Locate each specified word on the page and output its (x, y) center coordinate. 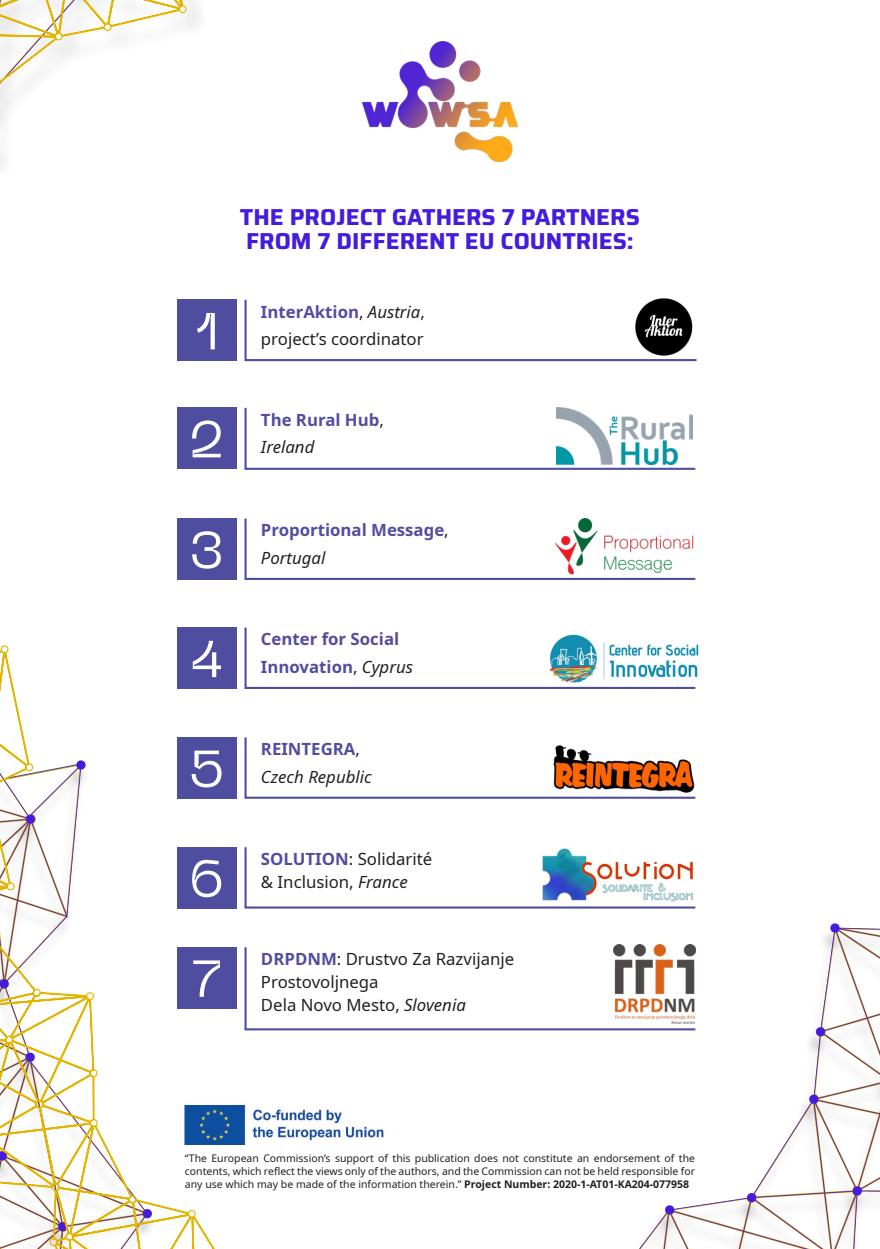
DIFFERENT (398, 241)
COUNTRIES (563, 241)
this (401, 1158)
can (553, 1172)
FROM (278, 241)
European (235, 1159)
